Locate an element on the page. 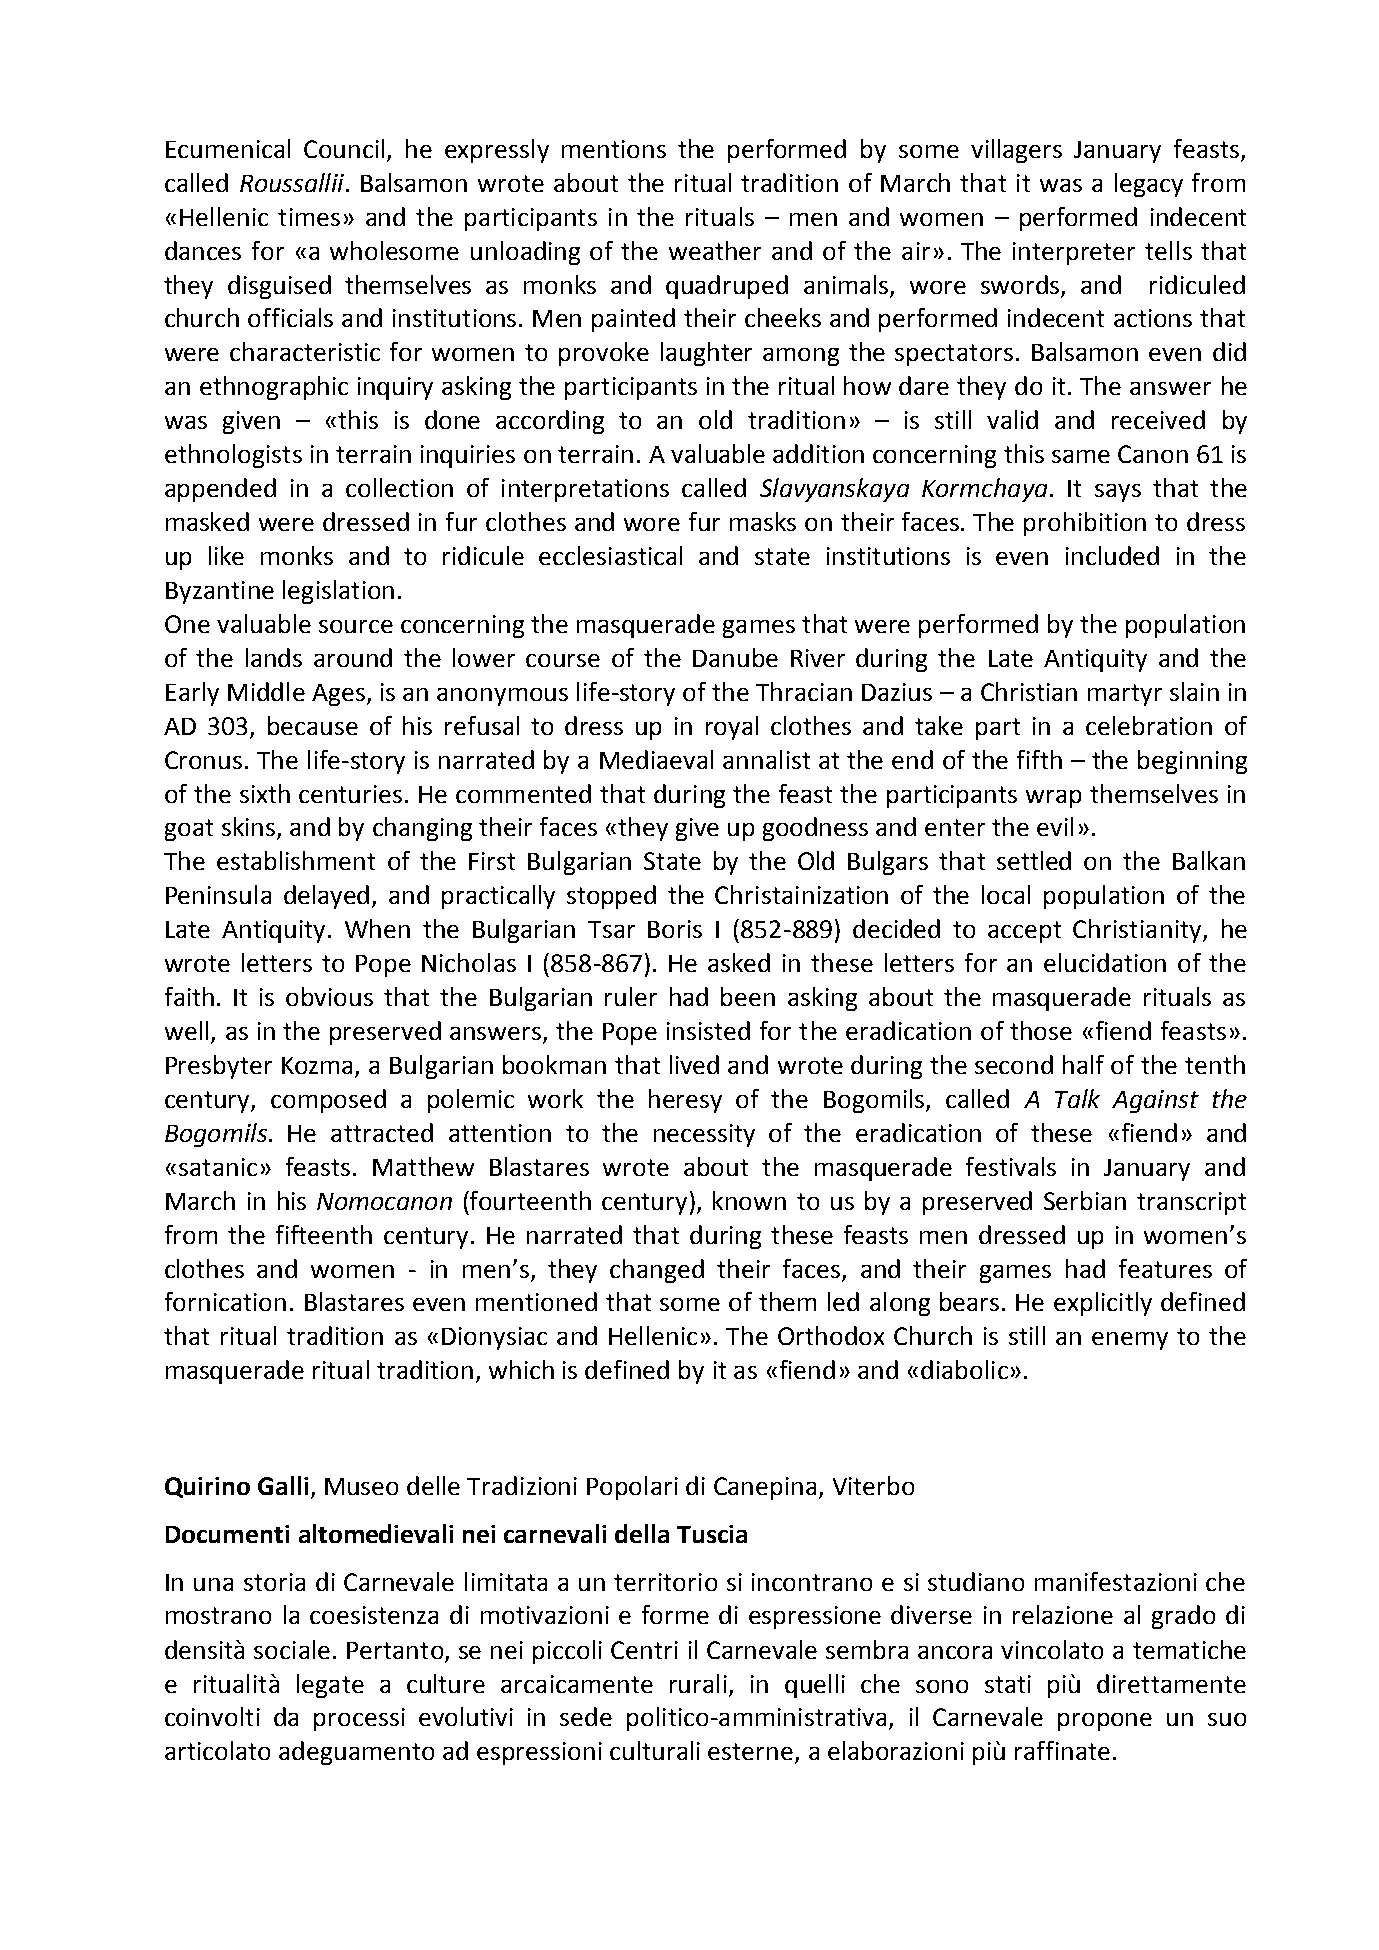  Boris is located at coordinates (675, 929).
